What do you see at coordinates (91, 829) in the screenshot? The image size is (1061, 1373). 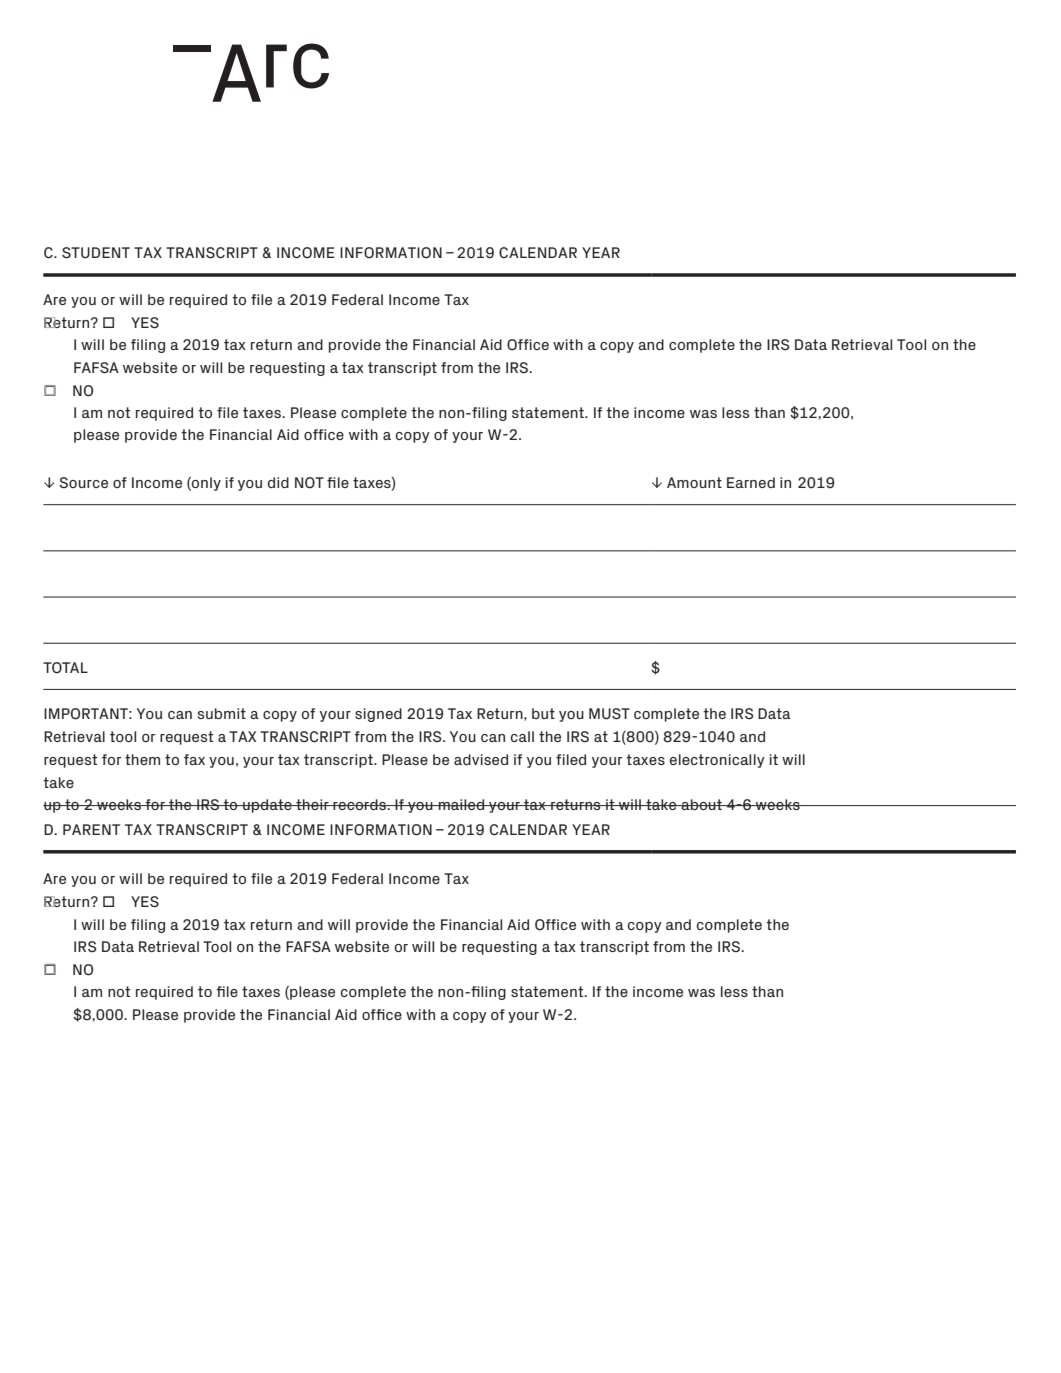 I see `PARENT` at bounding box center [91, 829].
